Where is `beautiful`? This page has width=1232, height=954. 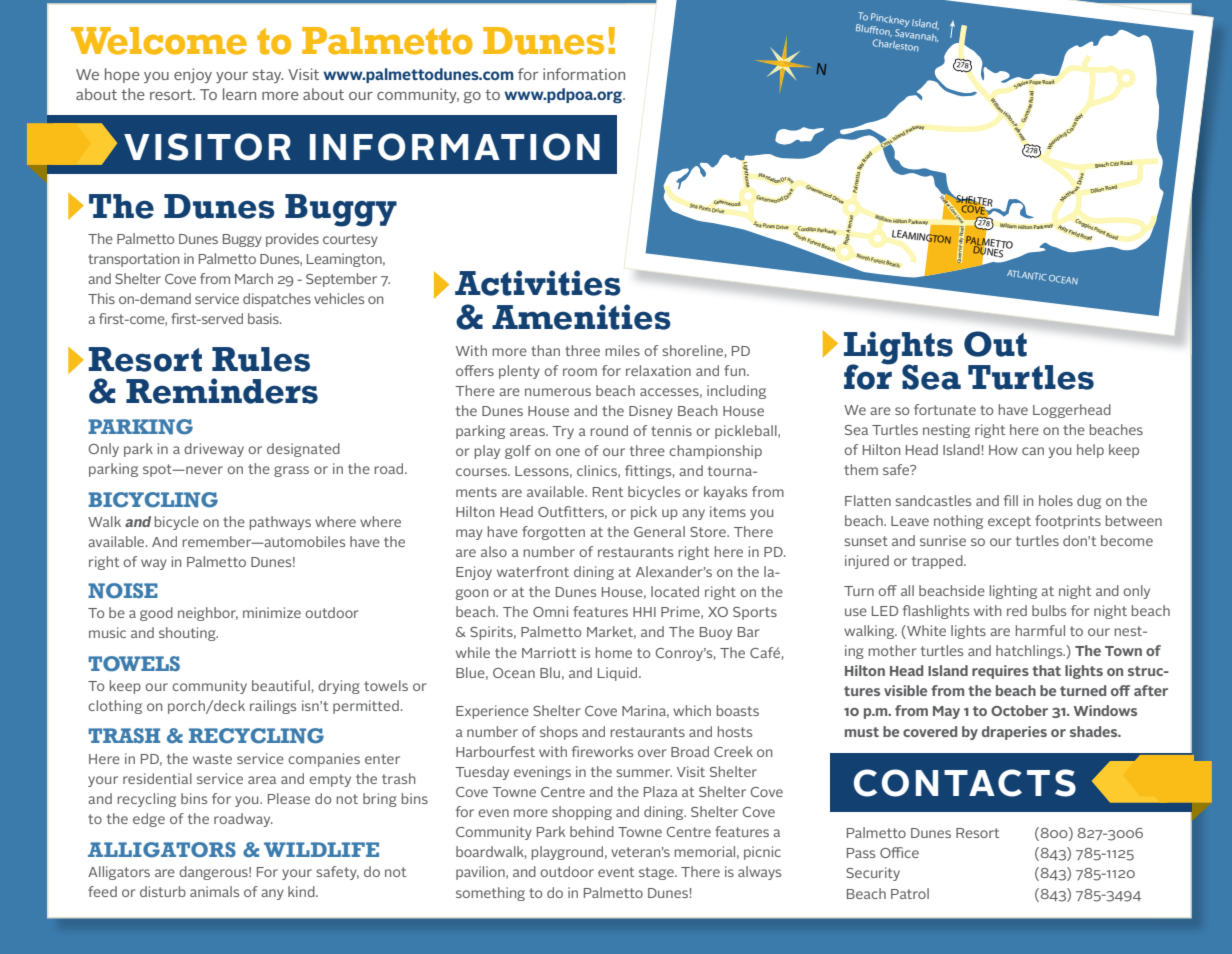 beautiful is located at coordinates (281, 685).
